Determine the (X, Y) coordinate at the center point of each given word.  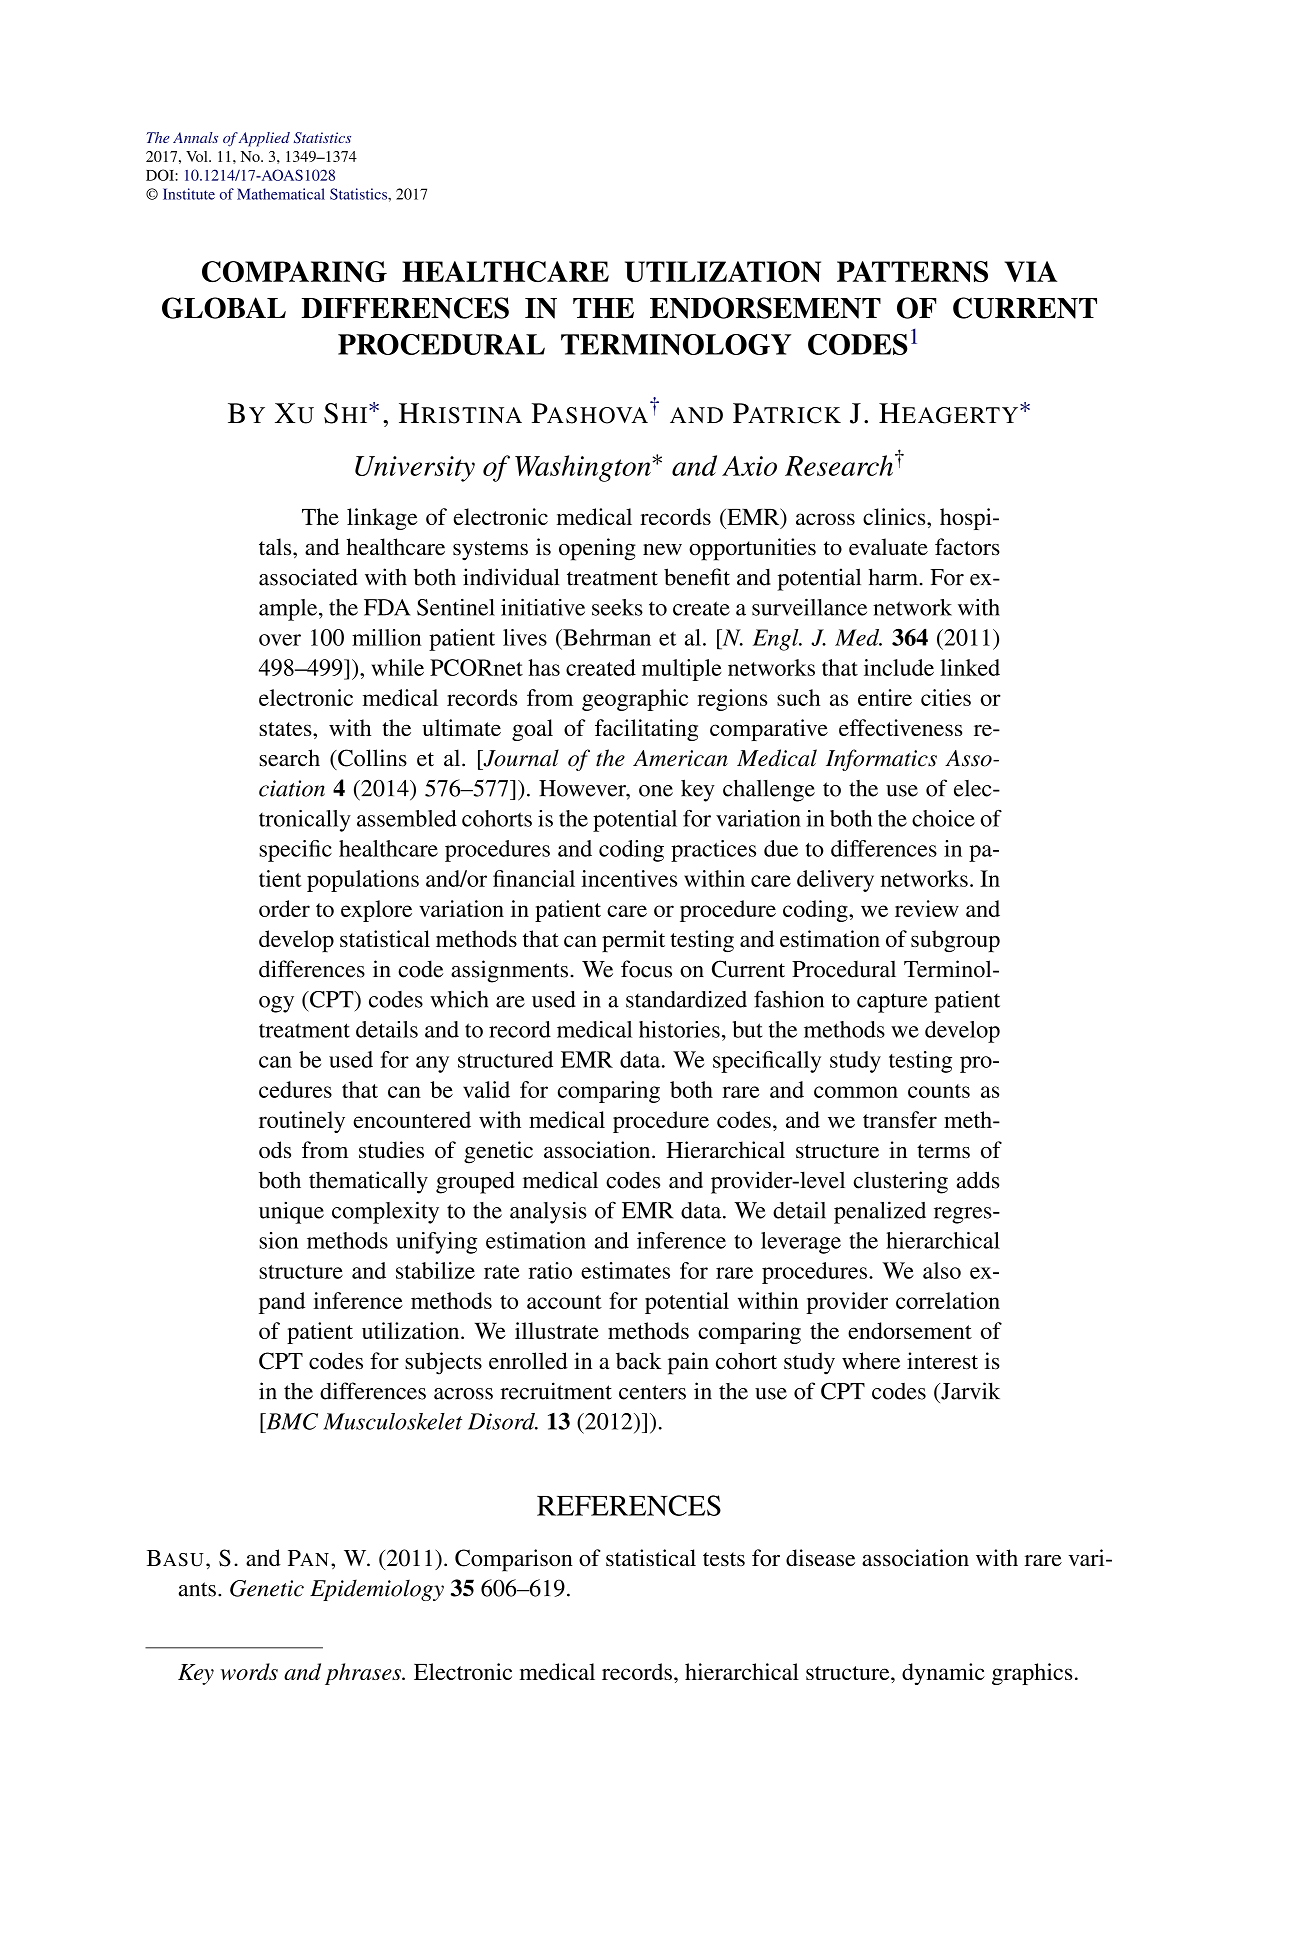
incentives (629, 878)
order (284, 908)
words (249, 1671)
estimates (625, 1270)
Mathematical (281, 194)
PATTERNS (912, 271)
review (927, 908)
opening (597, 549)
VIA (1030, 271)
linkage (382, 519)
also (942, 1270)
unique (291, 1213)
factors (967, 547)
